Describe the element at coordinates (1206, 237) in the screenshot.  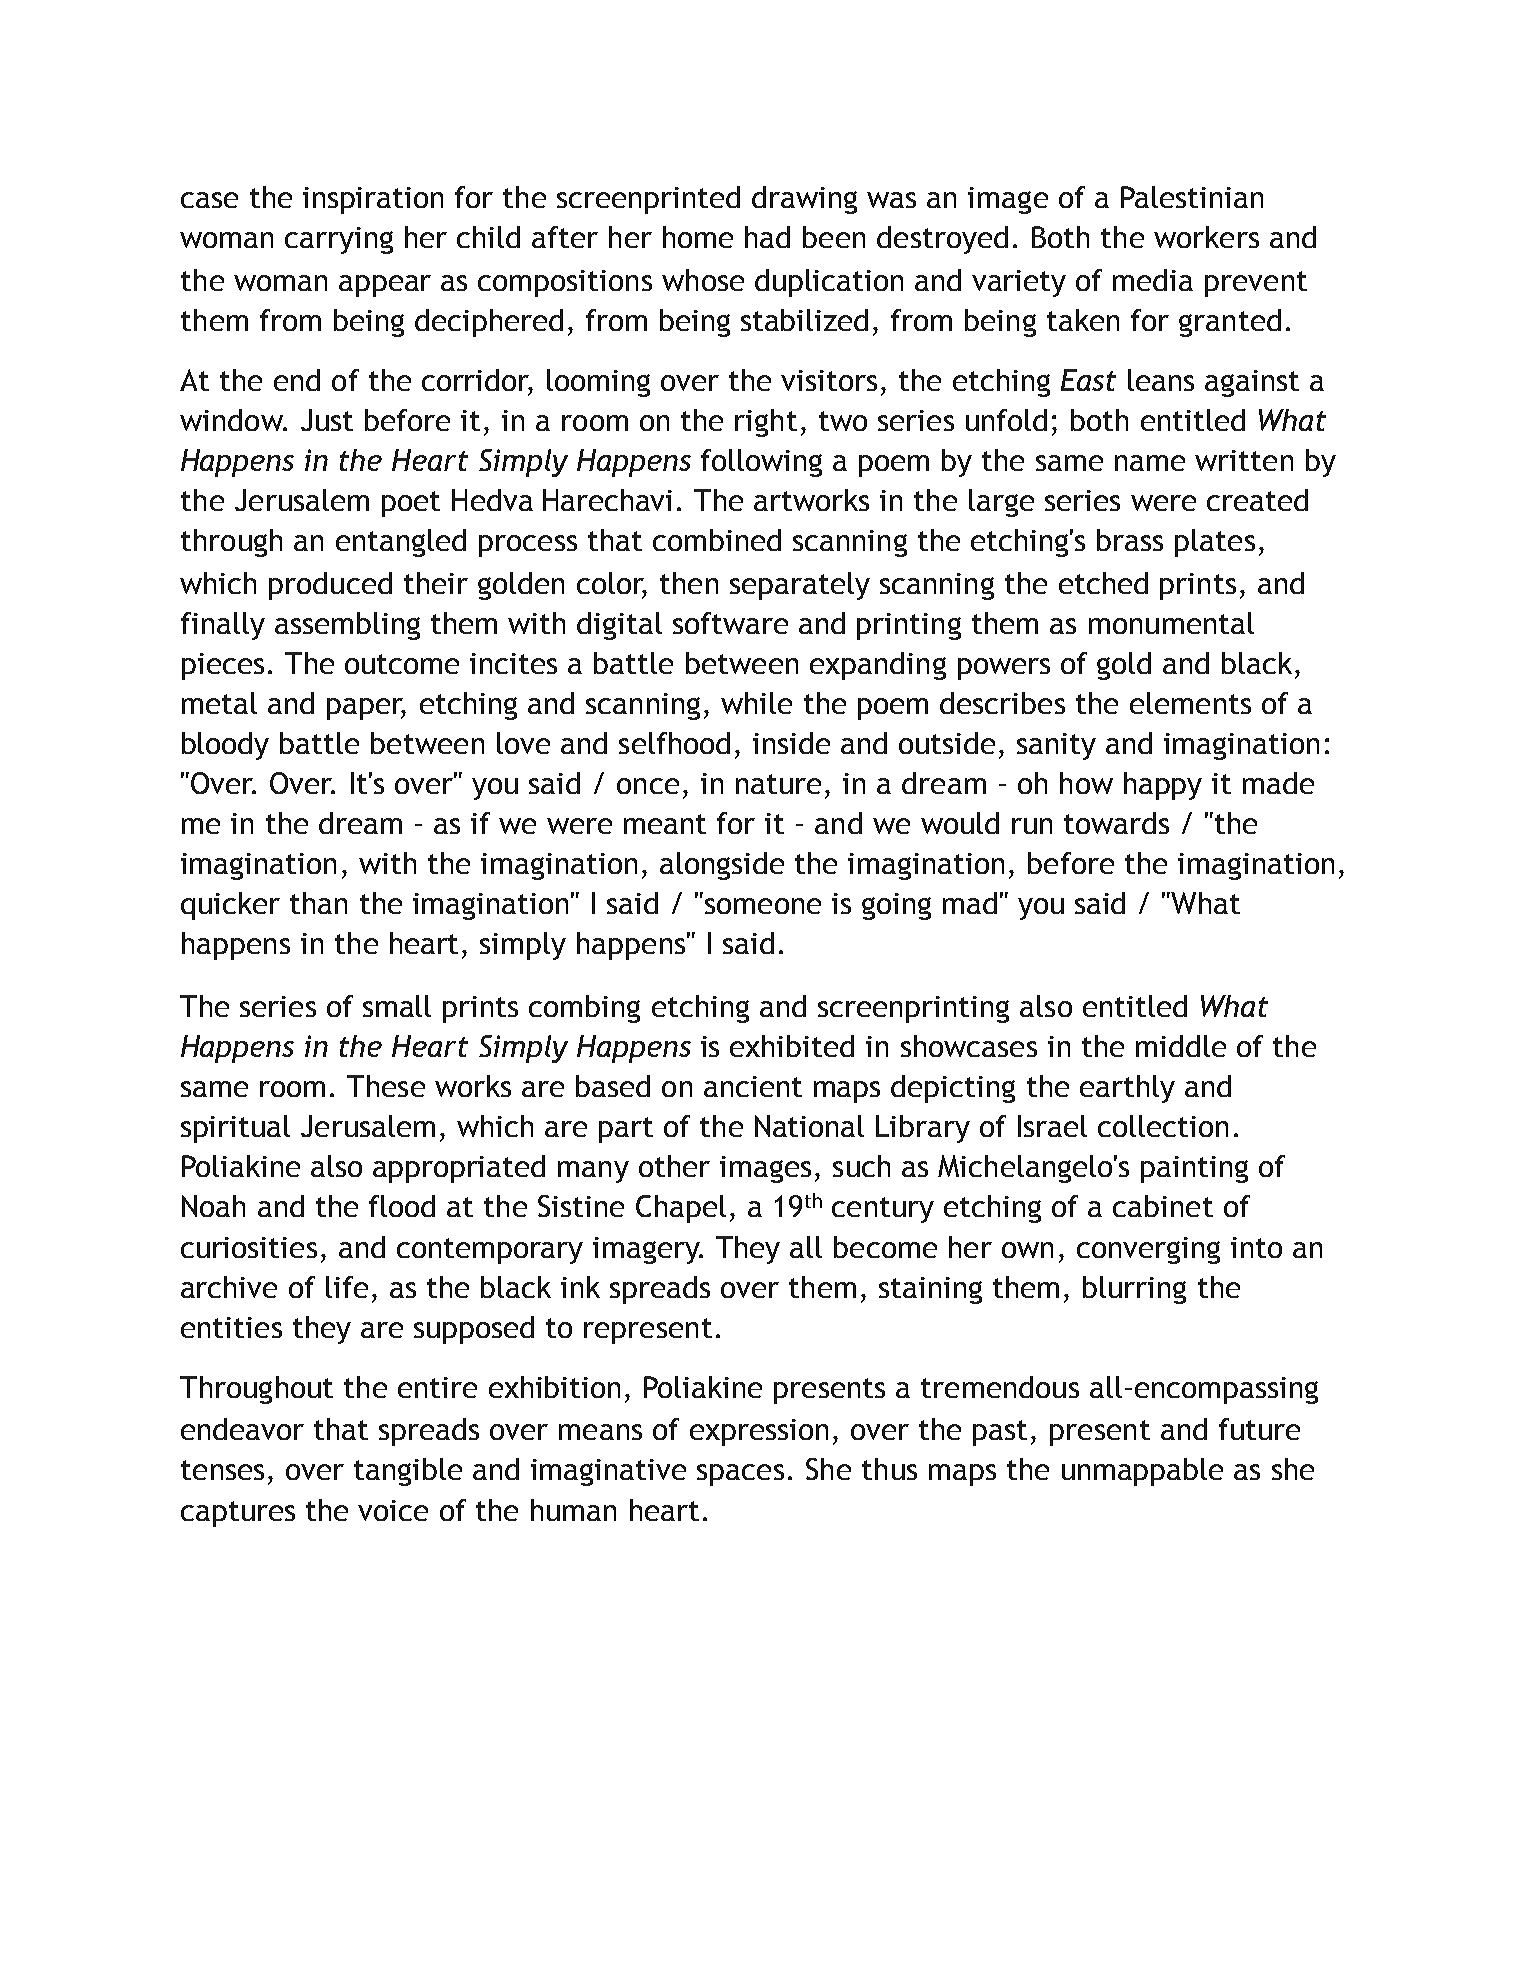
I see `workers` at that location.
